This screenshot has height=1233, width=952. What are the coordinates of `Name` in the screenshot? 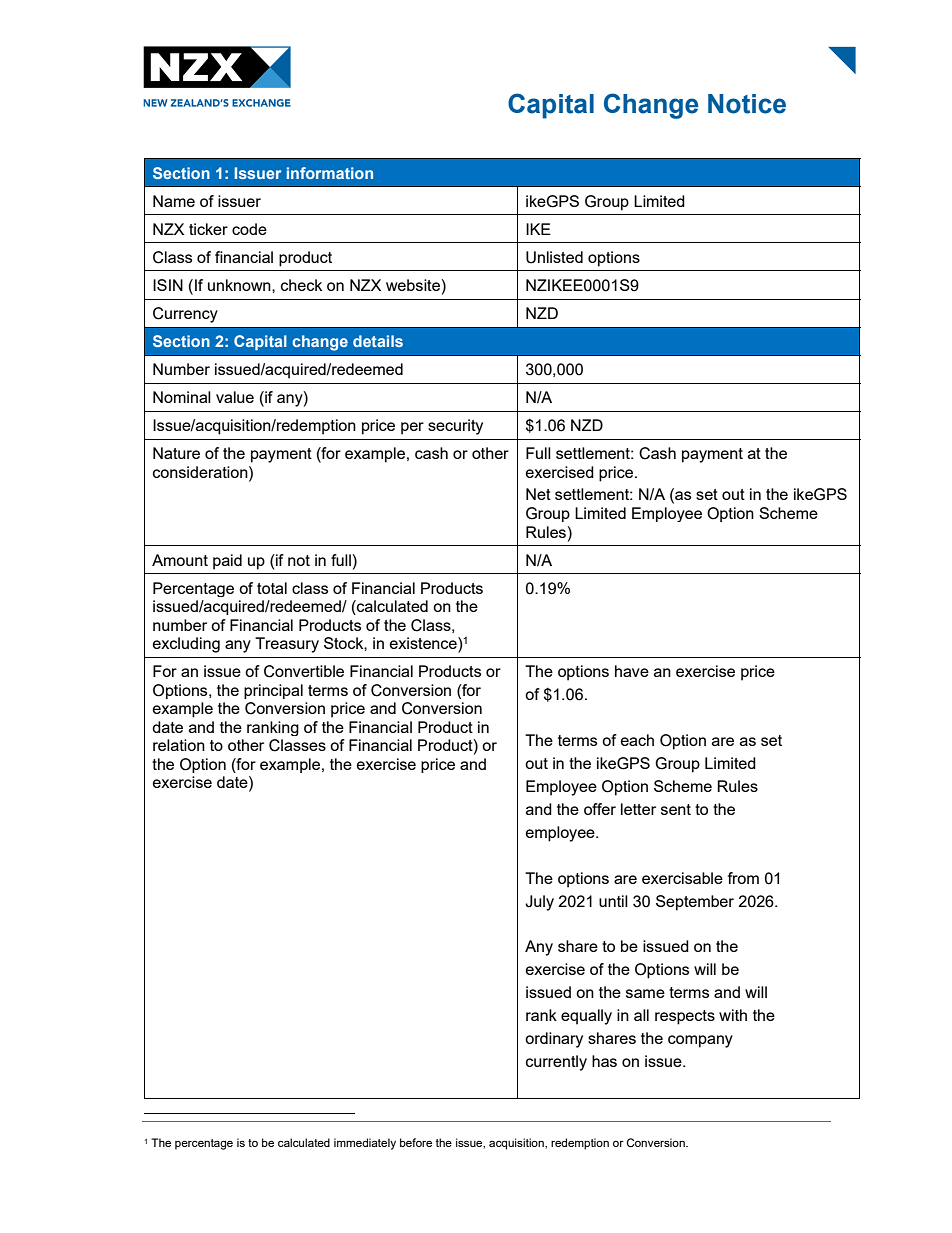 It's located at (174, 201).
